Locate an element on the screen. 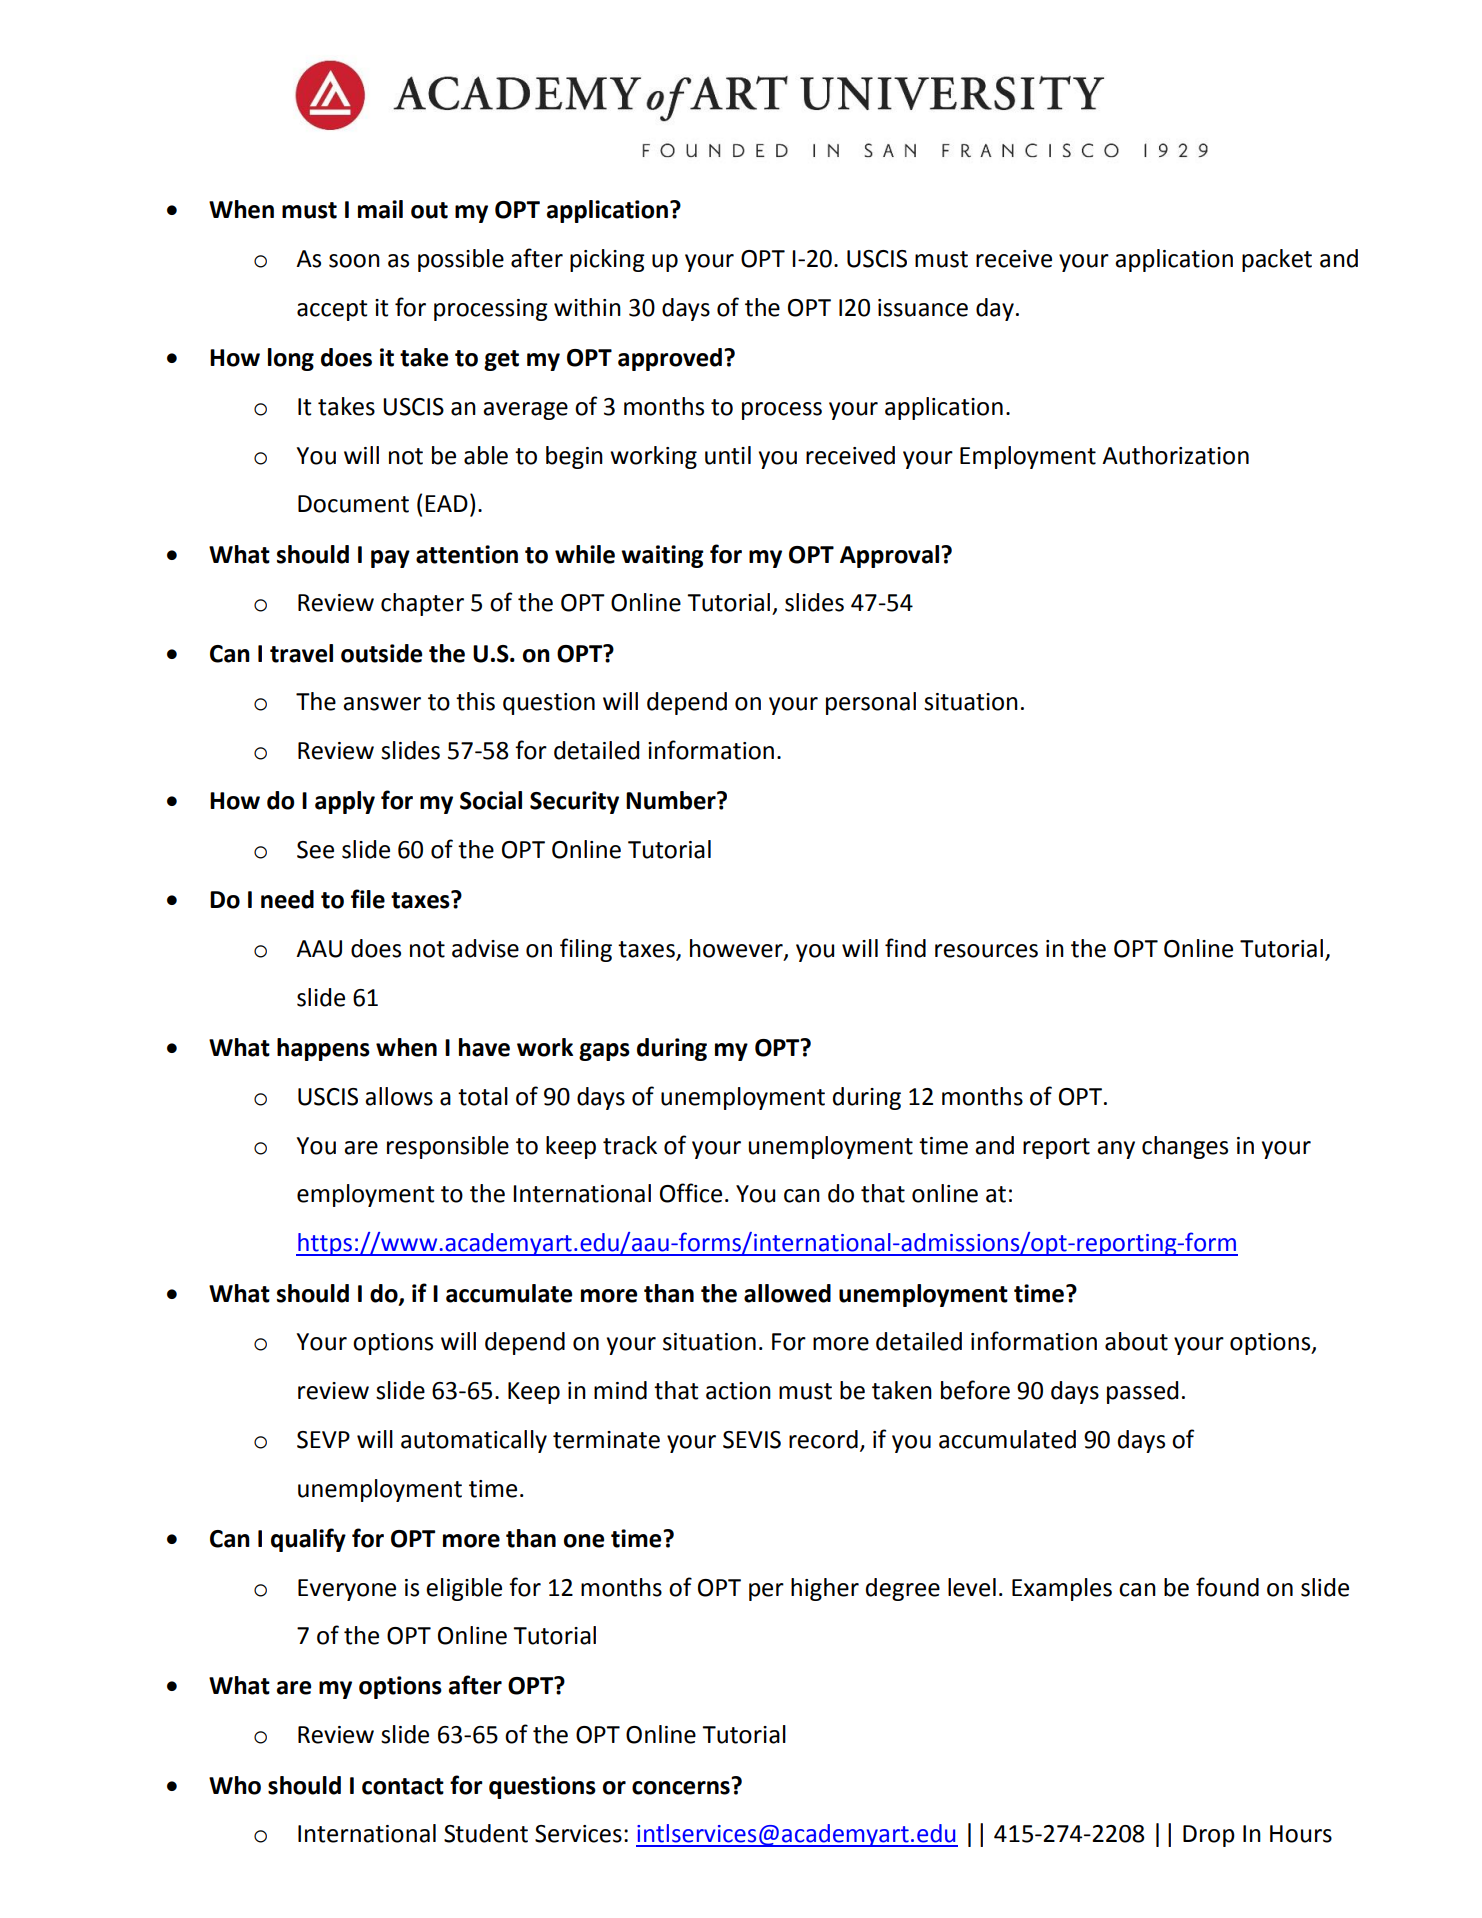 The height and width of the screenshot is (1918, 1482). responsible is located at coordinates (448, 1147).
